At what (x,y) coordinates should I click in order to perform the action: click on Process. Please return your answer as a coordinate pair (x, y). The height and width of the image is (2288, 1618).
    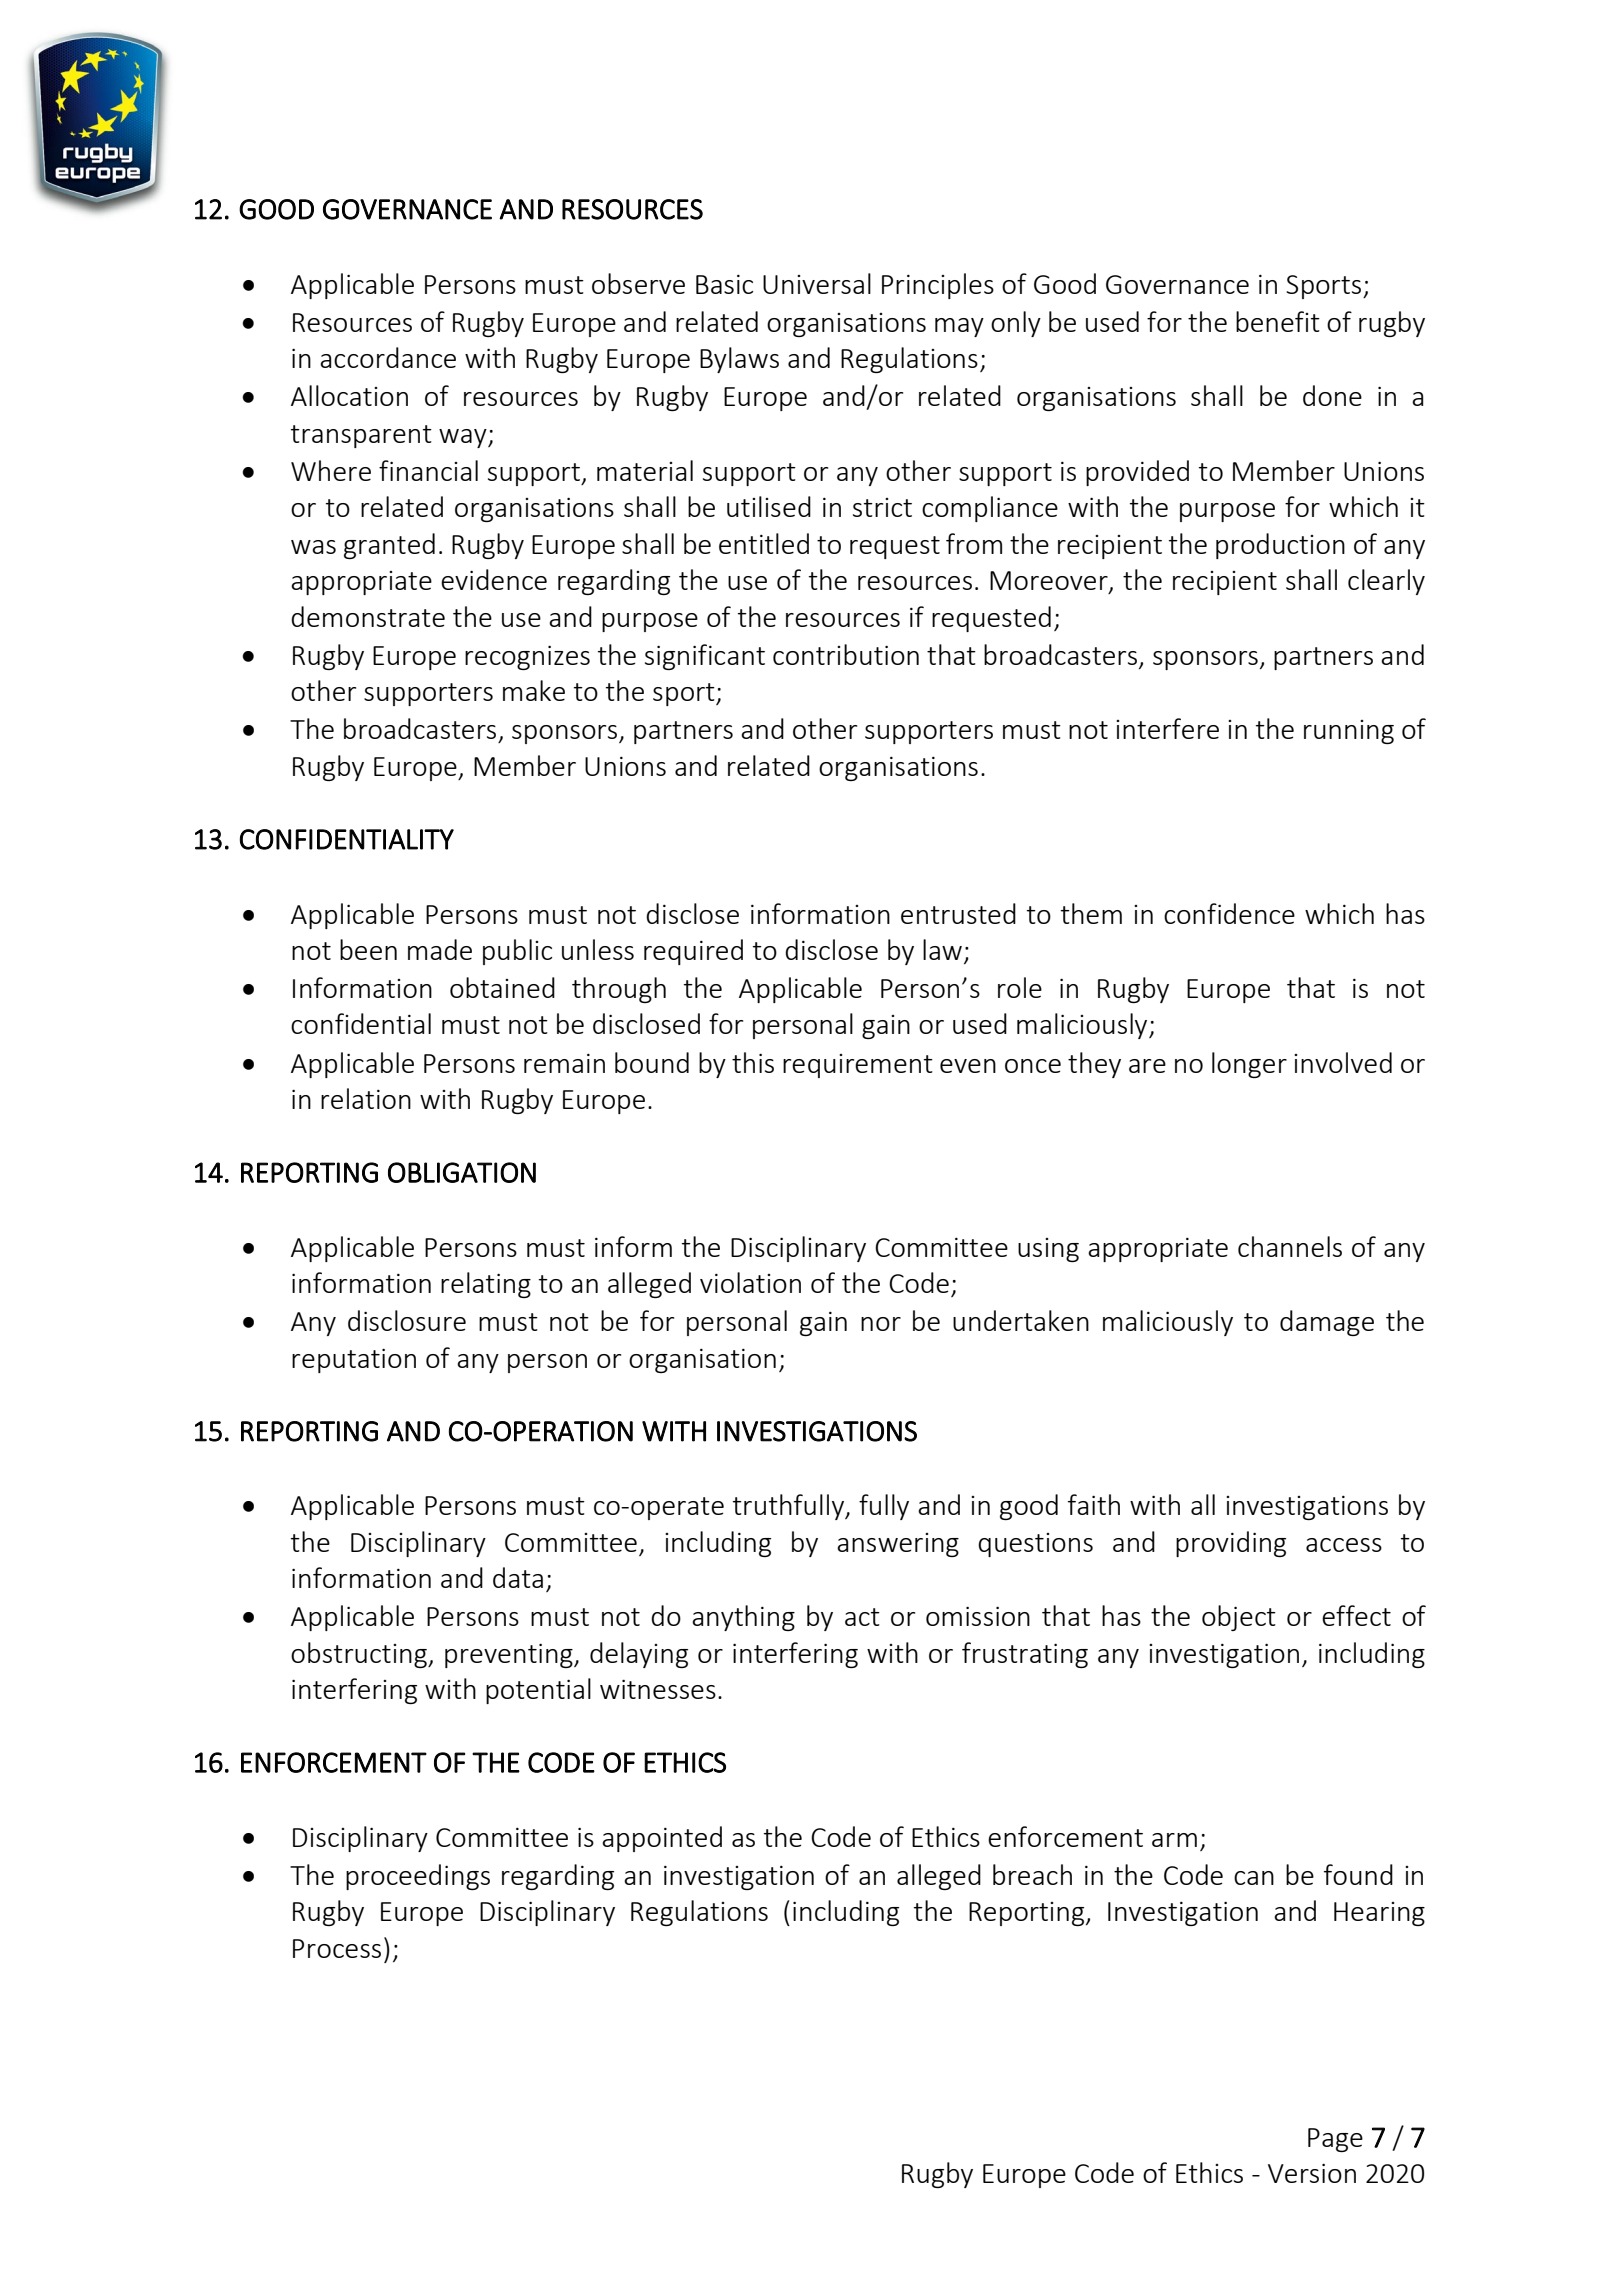
    Looking at the image, I should click on (337, 1948).
